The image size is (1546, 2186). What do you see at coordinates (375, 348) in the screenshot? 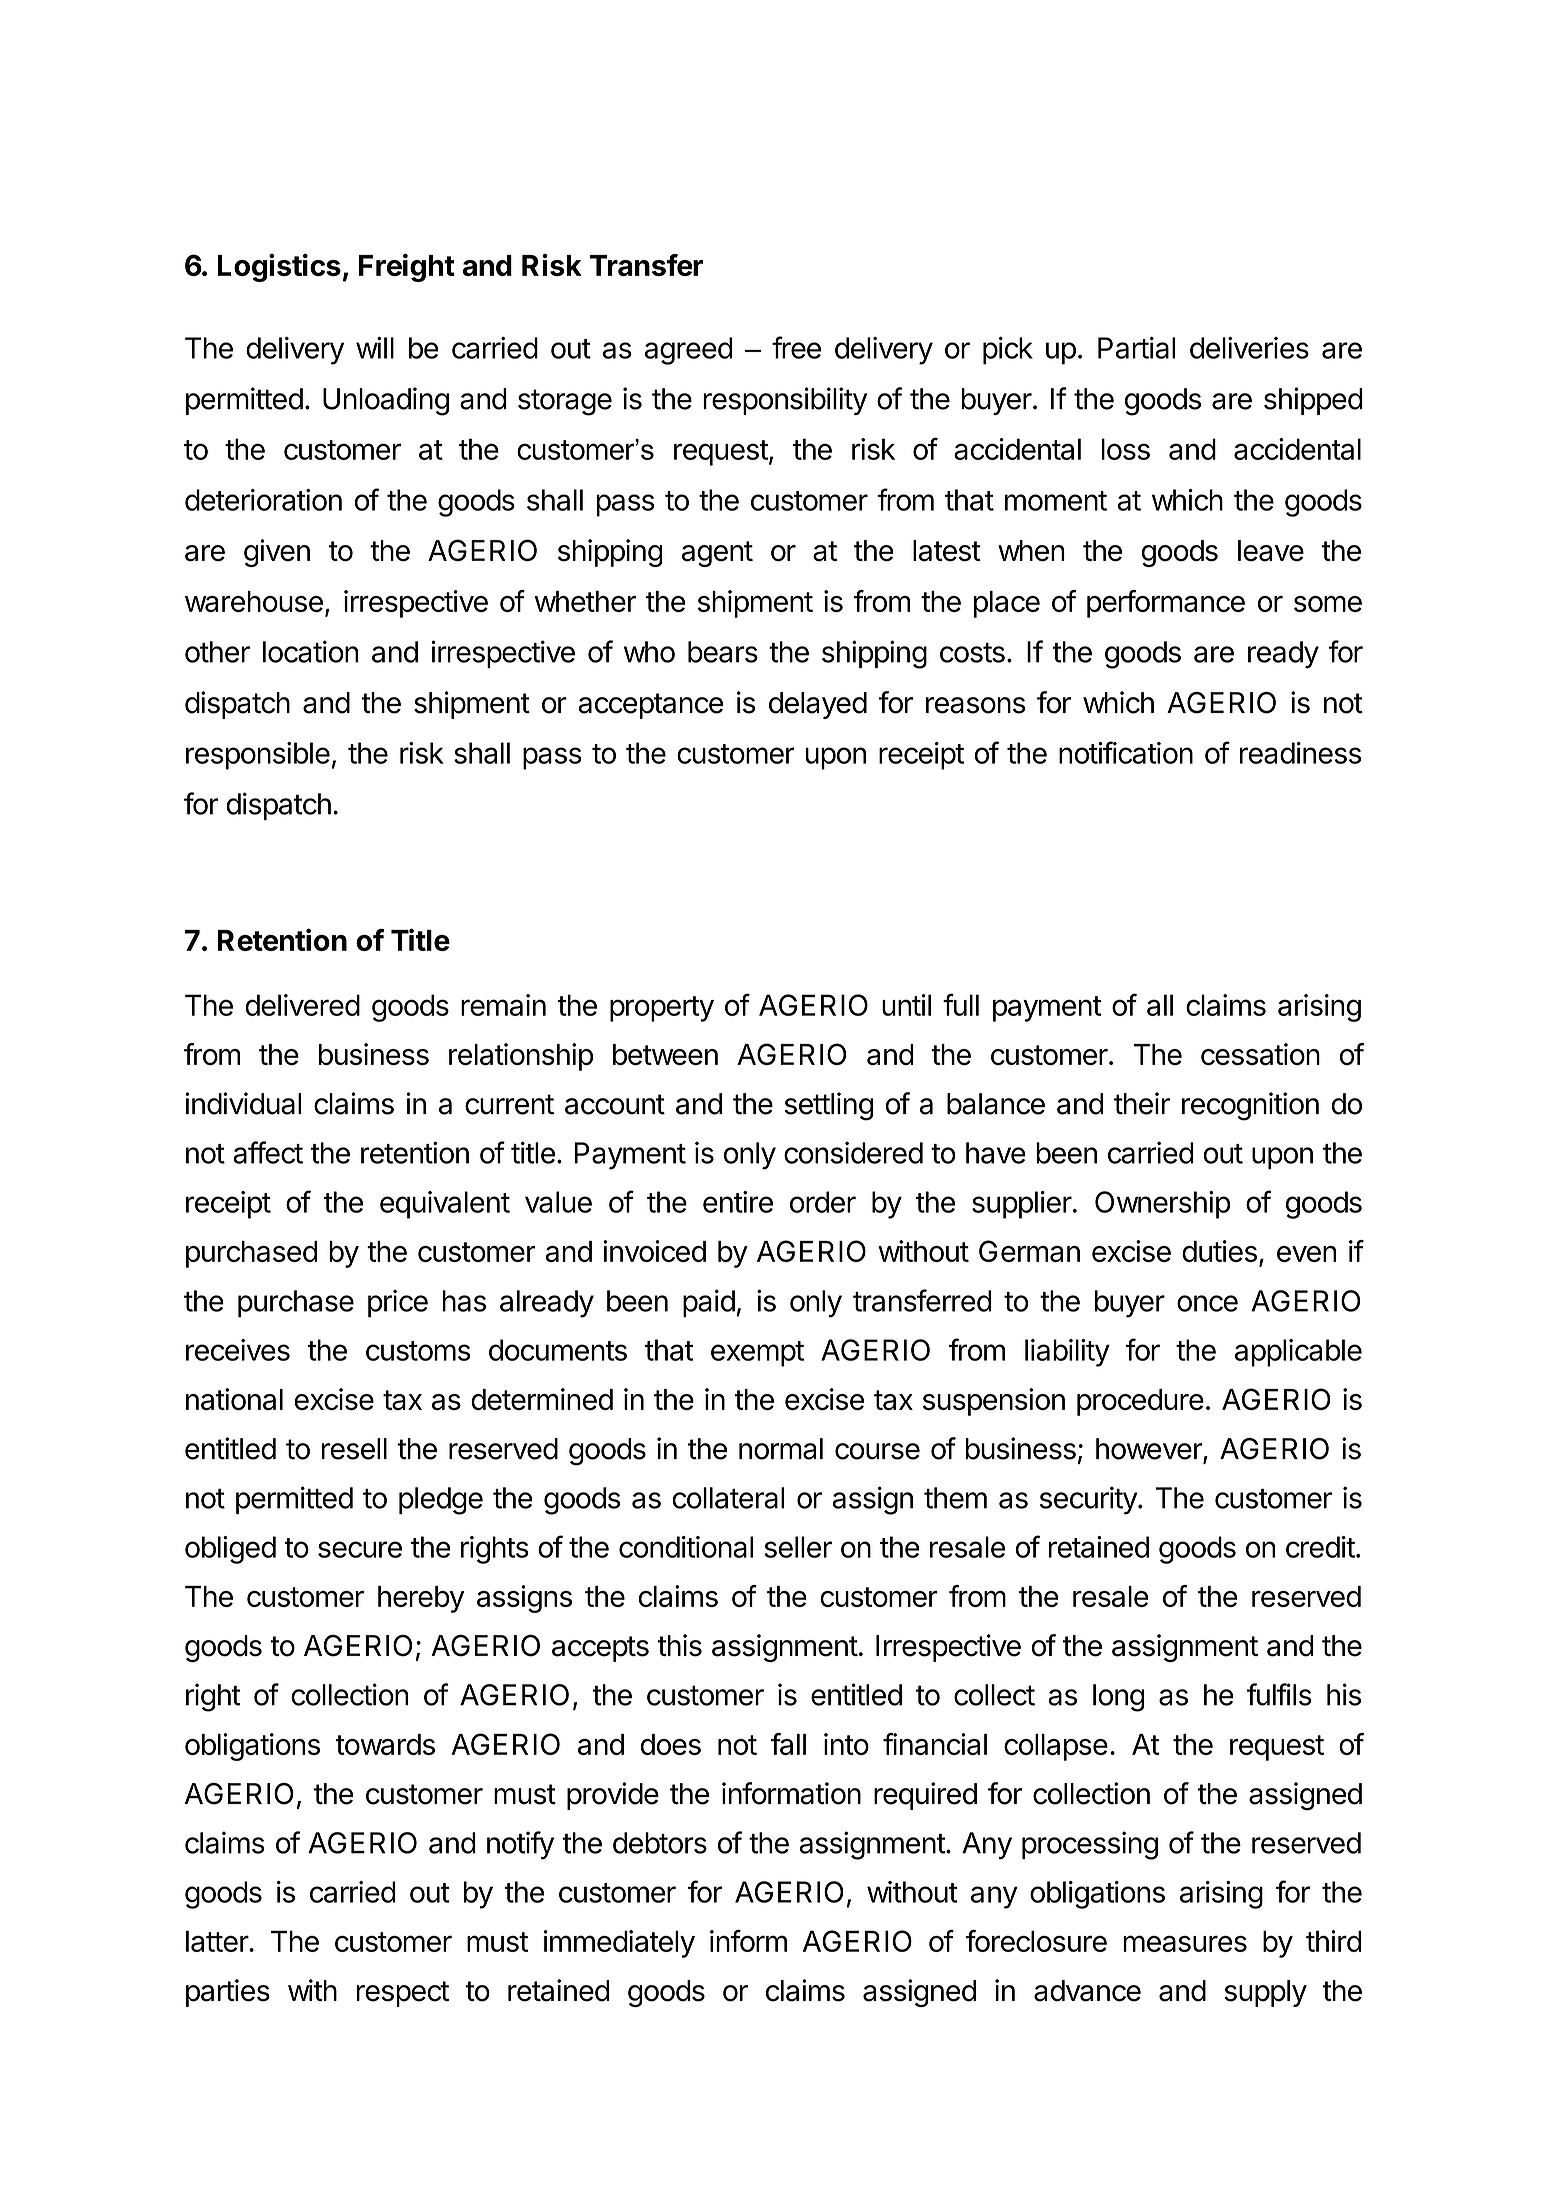
I see `will` at bounding box center [375, 348].
